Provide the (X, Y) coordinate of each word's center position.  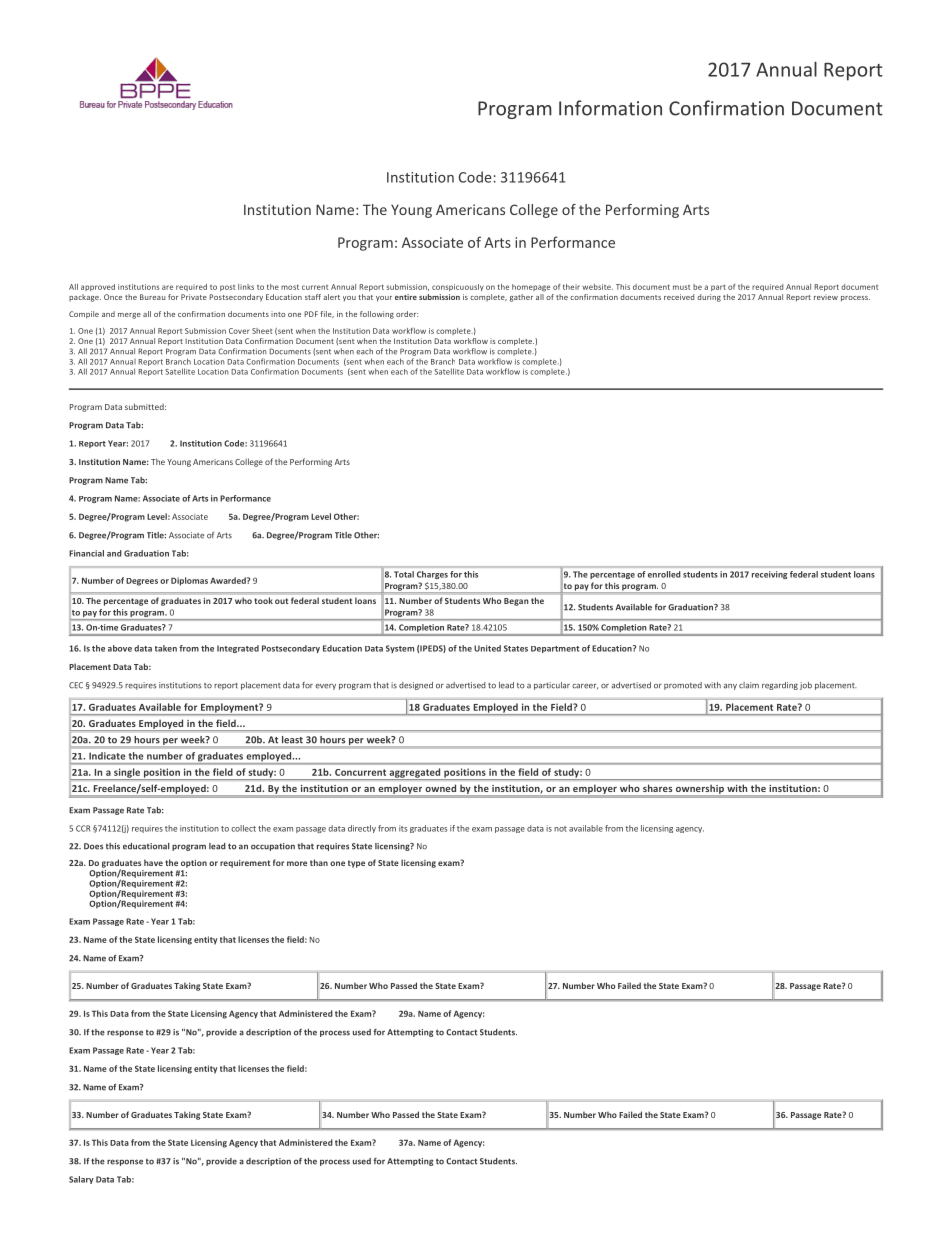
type (356, 864)
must (682, 287)
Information (610, 108)
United (487, 648)
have (153, 862)
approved (98, 287)
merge (129, 316)
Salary (81, 1180)
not (560, 829)
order (407, 314)
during (709, 298)
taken (166, 648)
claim (749, 685)
